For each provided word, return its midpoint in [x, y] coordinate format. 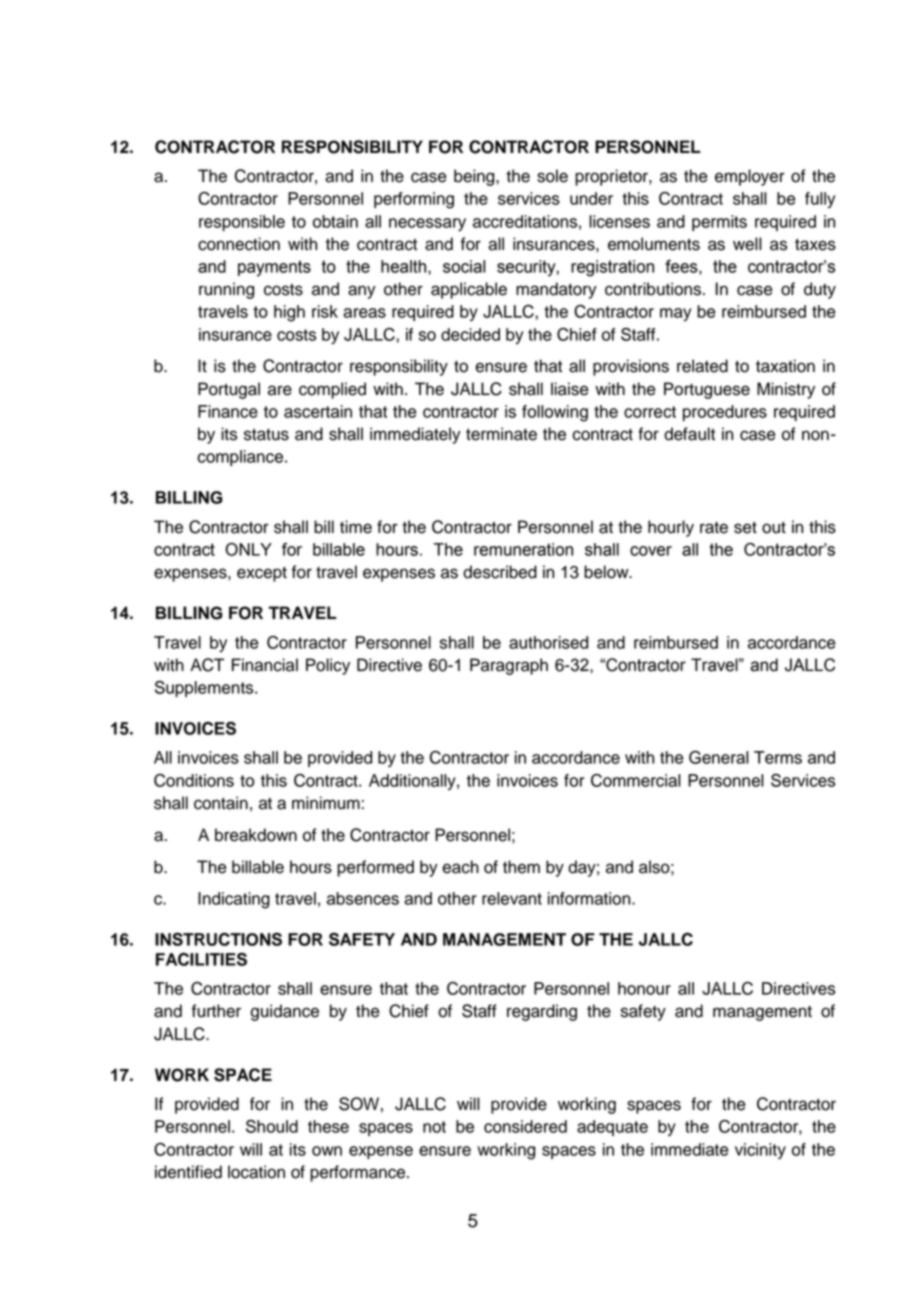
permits [719, 223]
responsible [242, 223]
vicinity [760, 1151]
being [475, 177]
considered [525, 1126]
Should [272, 1126]
